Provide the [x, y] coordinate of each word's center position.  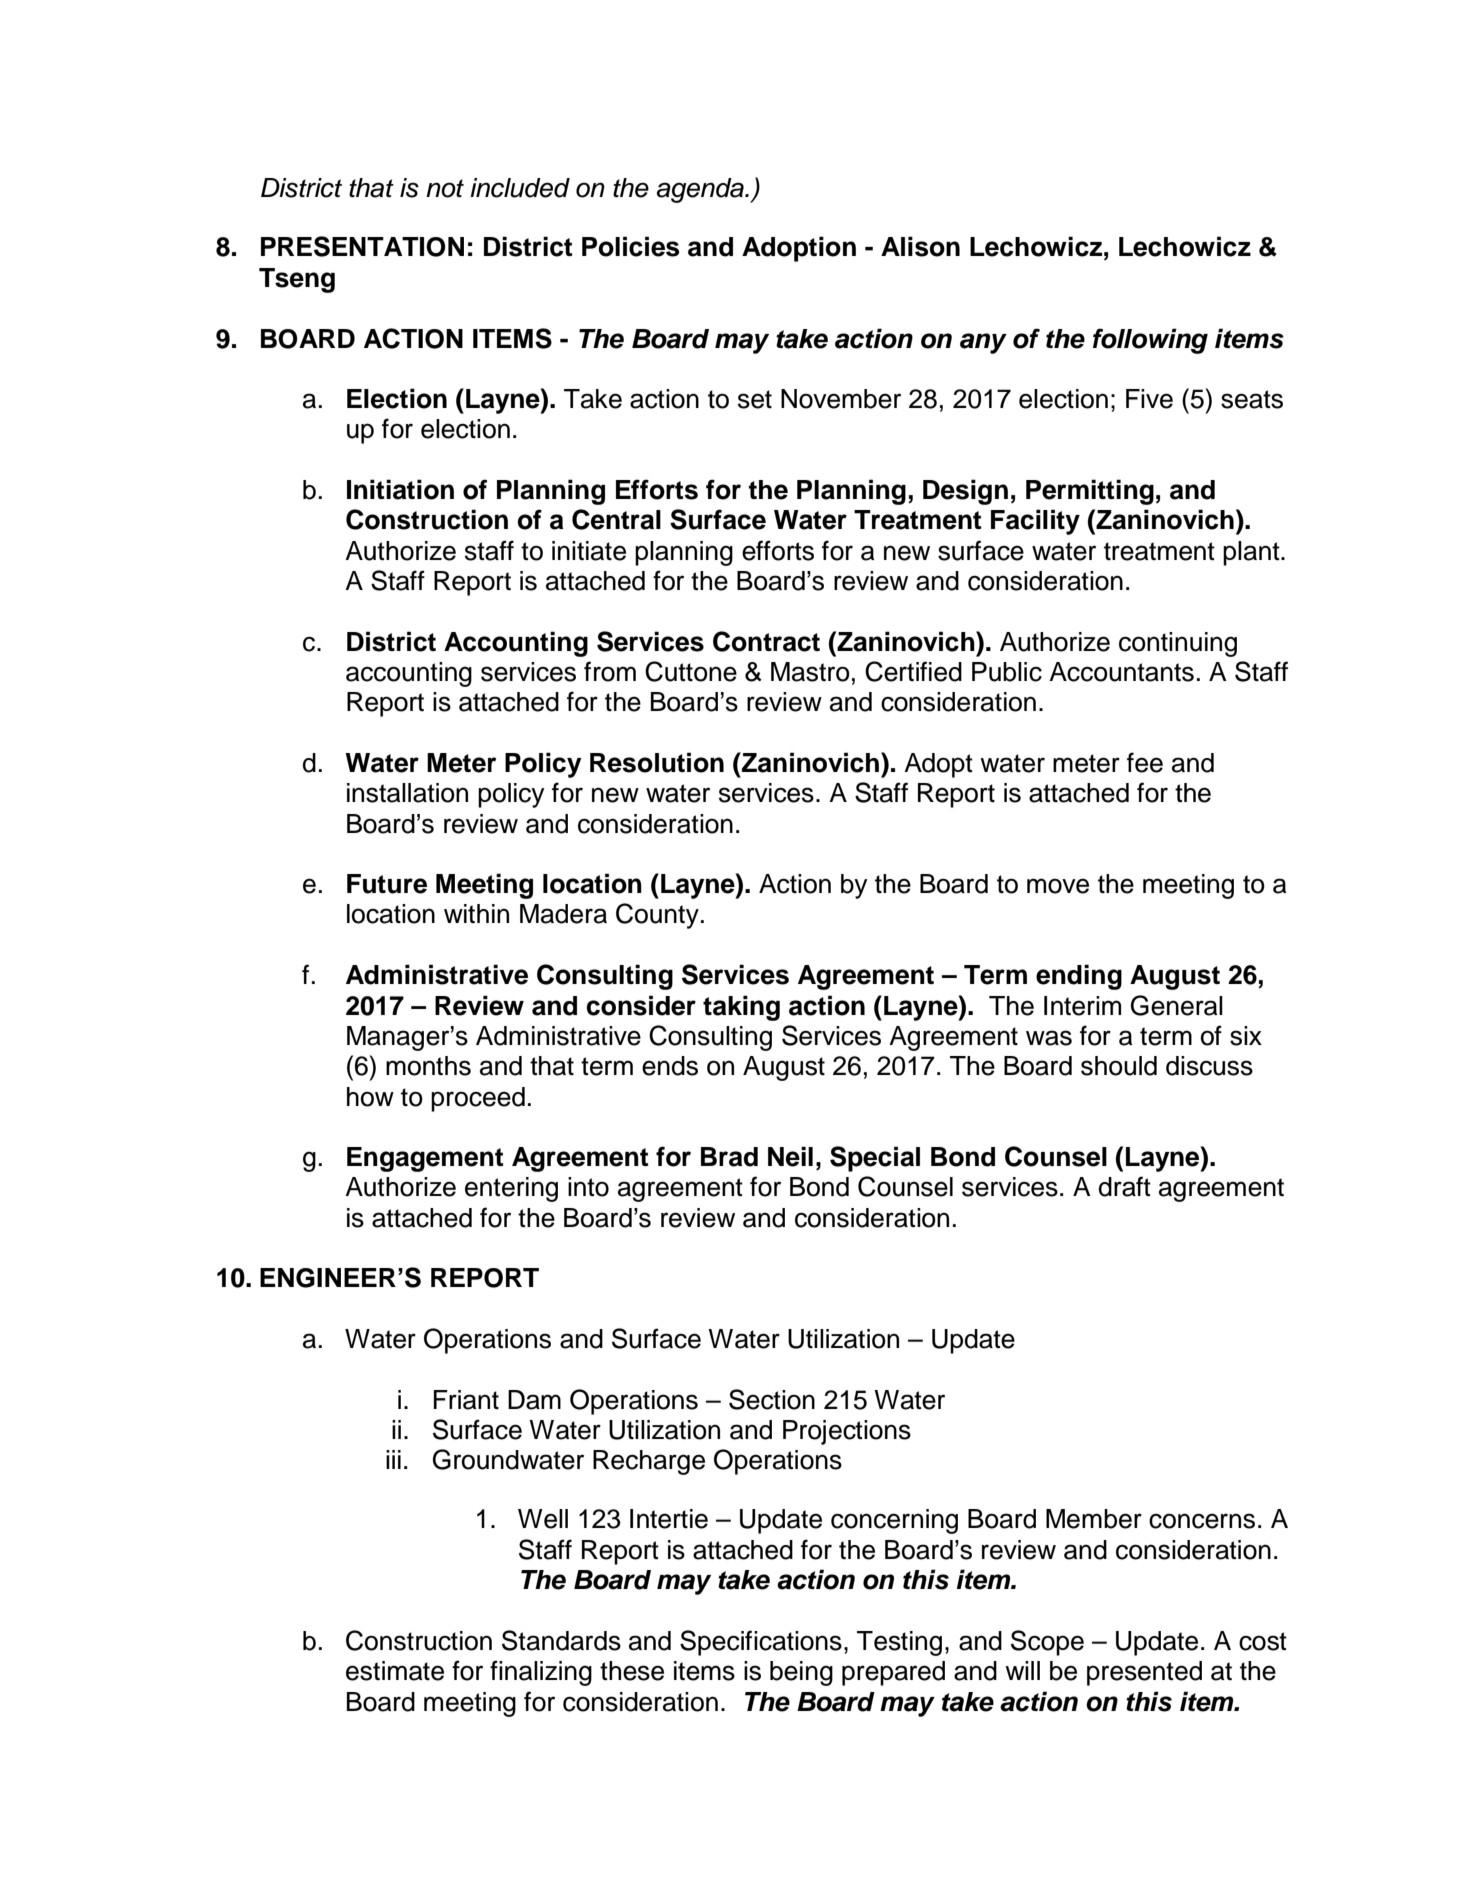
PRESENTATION [362, 246]
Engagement [425, 1159]
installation [407, 793]
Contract [766, 641]
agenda [701, 190]
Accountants [1121, 672]
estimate [395, 1671]
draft [1125, 1186]
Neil [790, 1156]
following [1150, 341]
